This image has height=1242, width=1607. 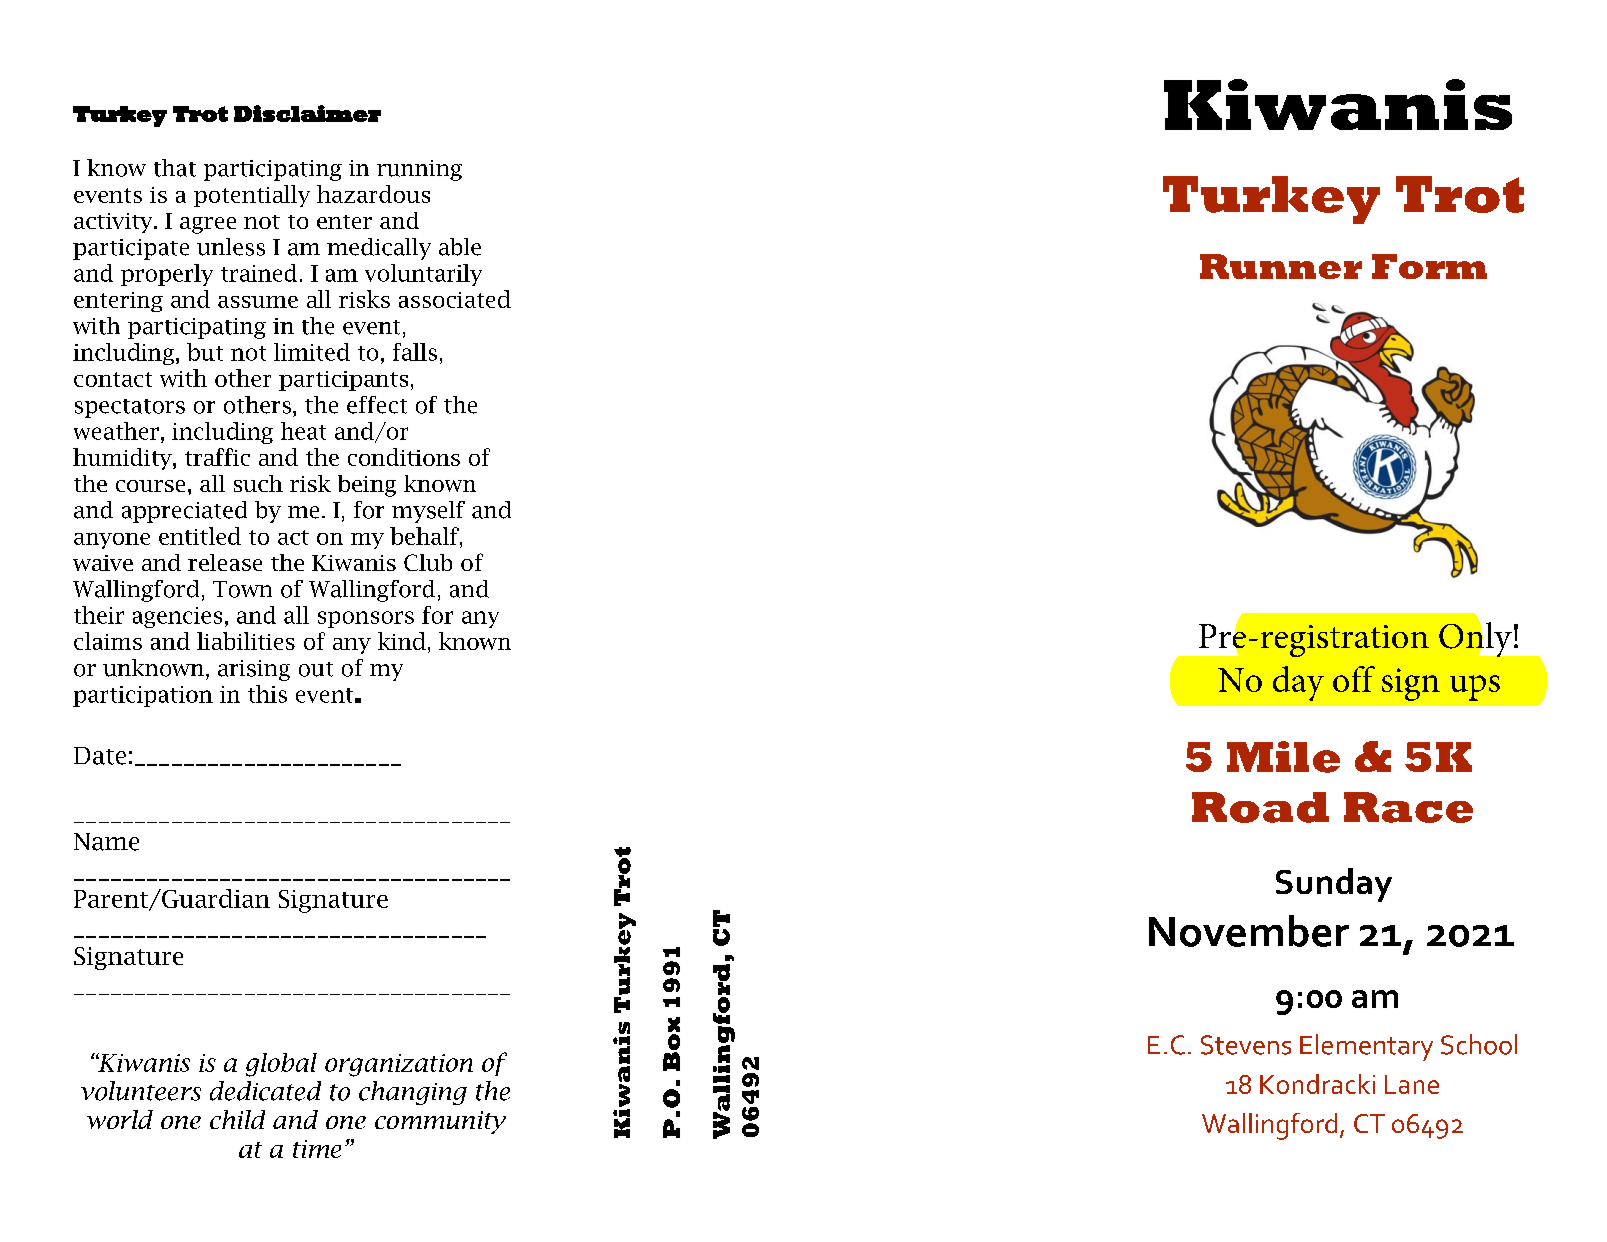 What do you see at coordinates (402, 641) in the image?
I see `kind` at bounding box center [402, 641].
